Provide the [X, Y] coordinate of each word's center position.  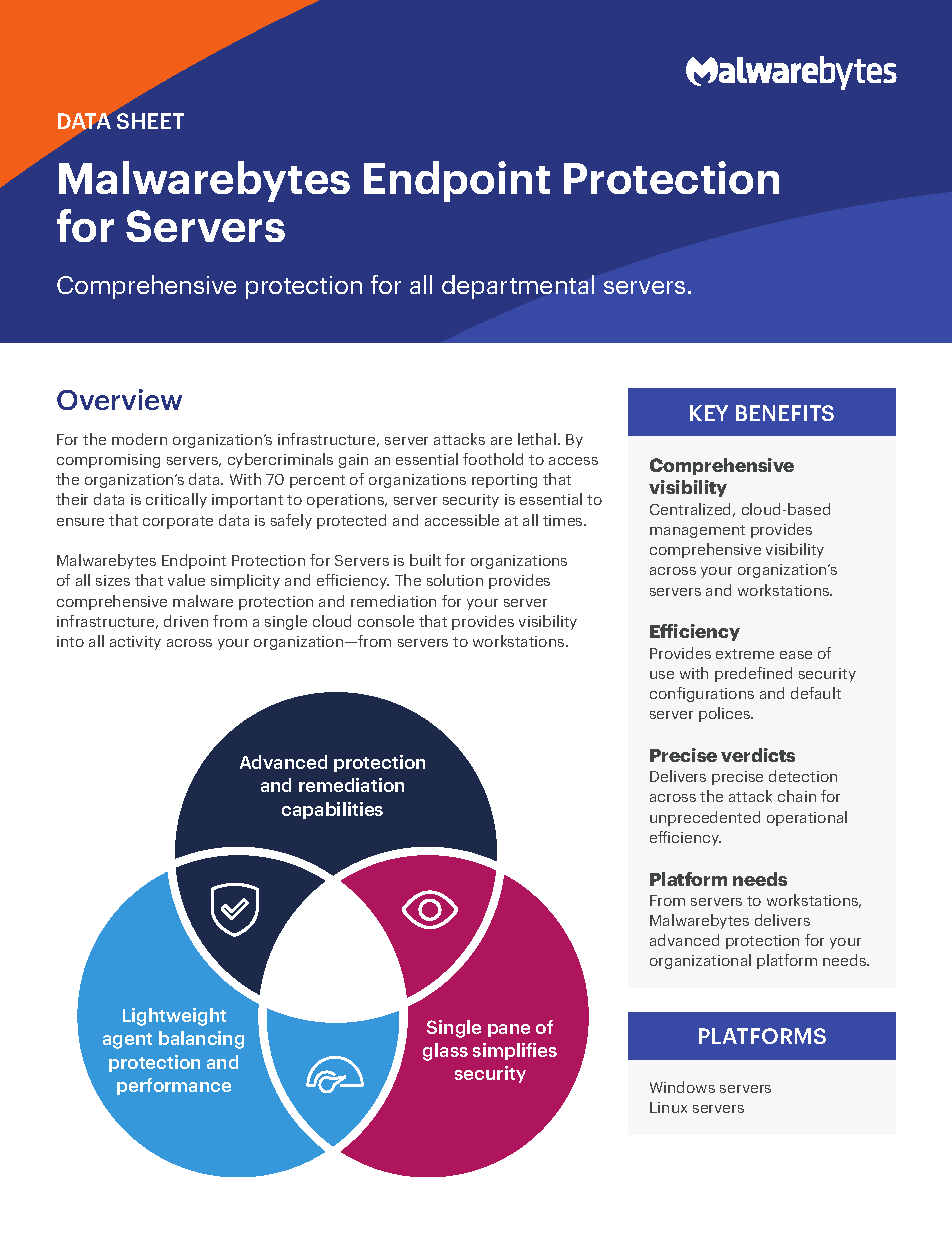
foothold [493, 459]
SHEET [150, 121]
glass [445, 1052]
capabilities [332, 810]
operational [807, 818]
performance [174, 1086]
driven [186, 621]
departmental [518, 287]
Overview [119, 399]
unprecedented [705, 818]
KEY [709, 413]
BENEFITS [785, 413]
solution [455, 580]
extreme [745, 654]
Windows [682, 1087]
